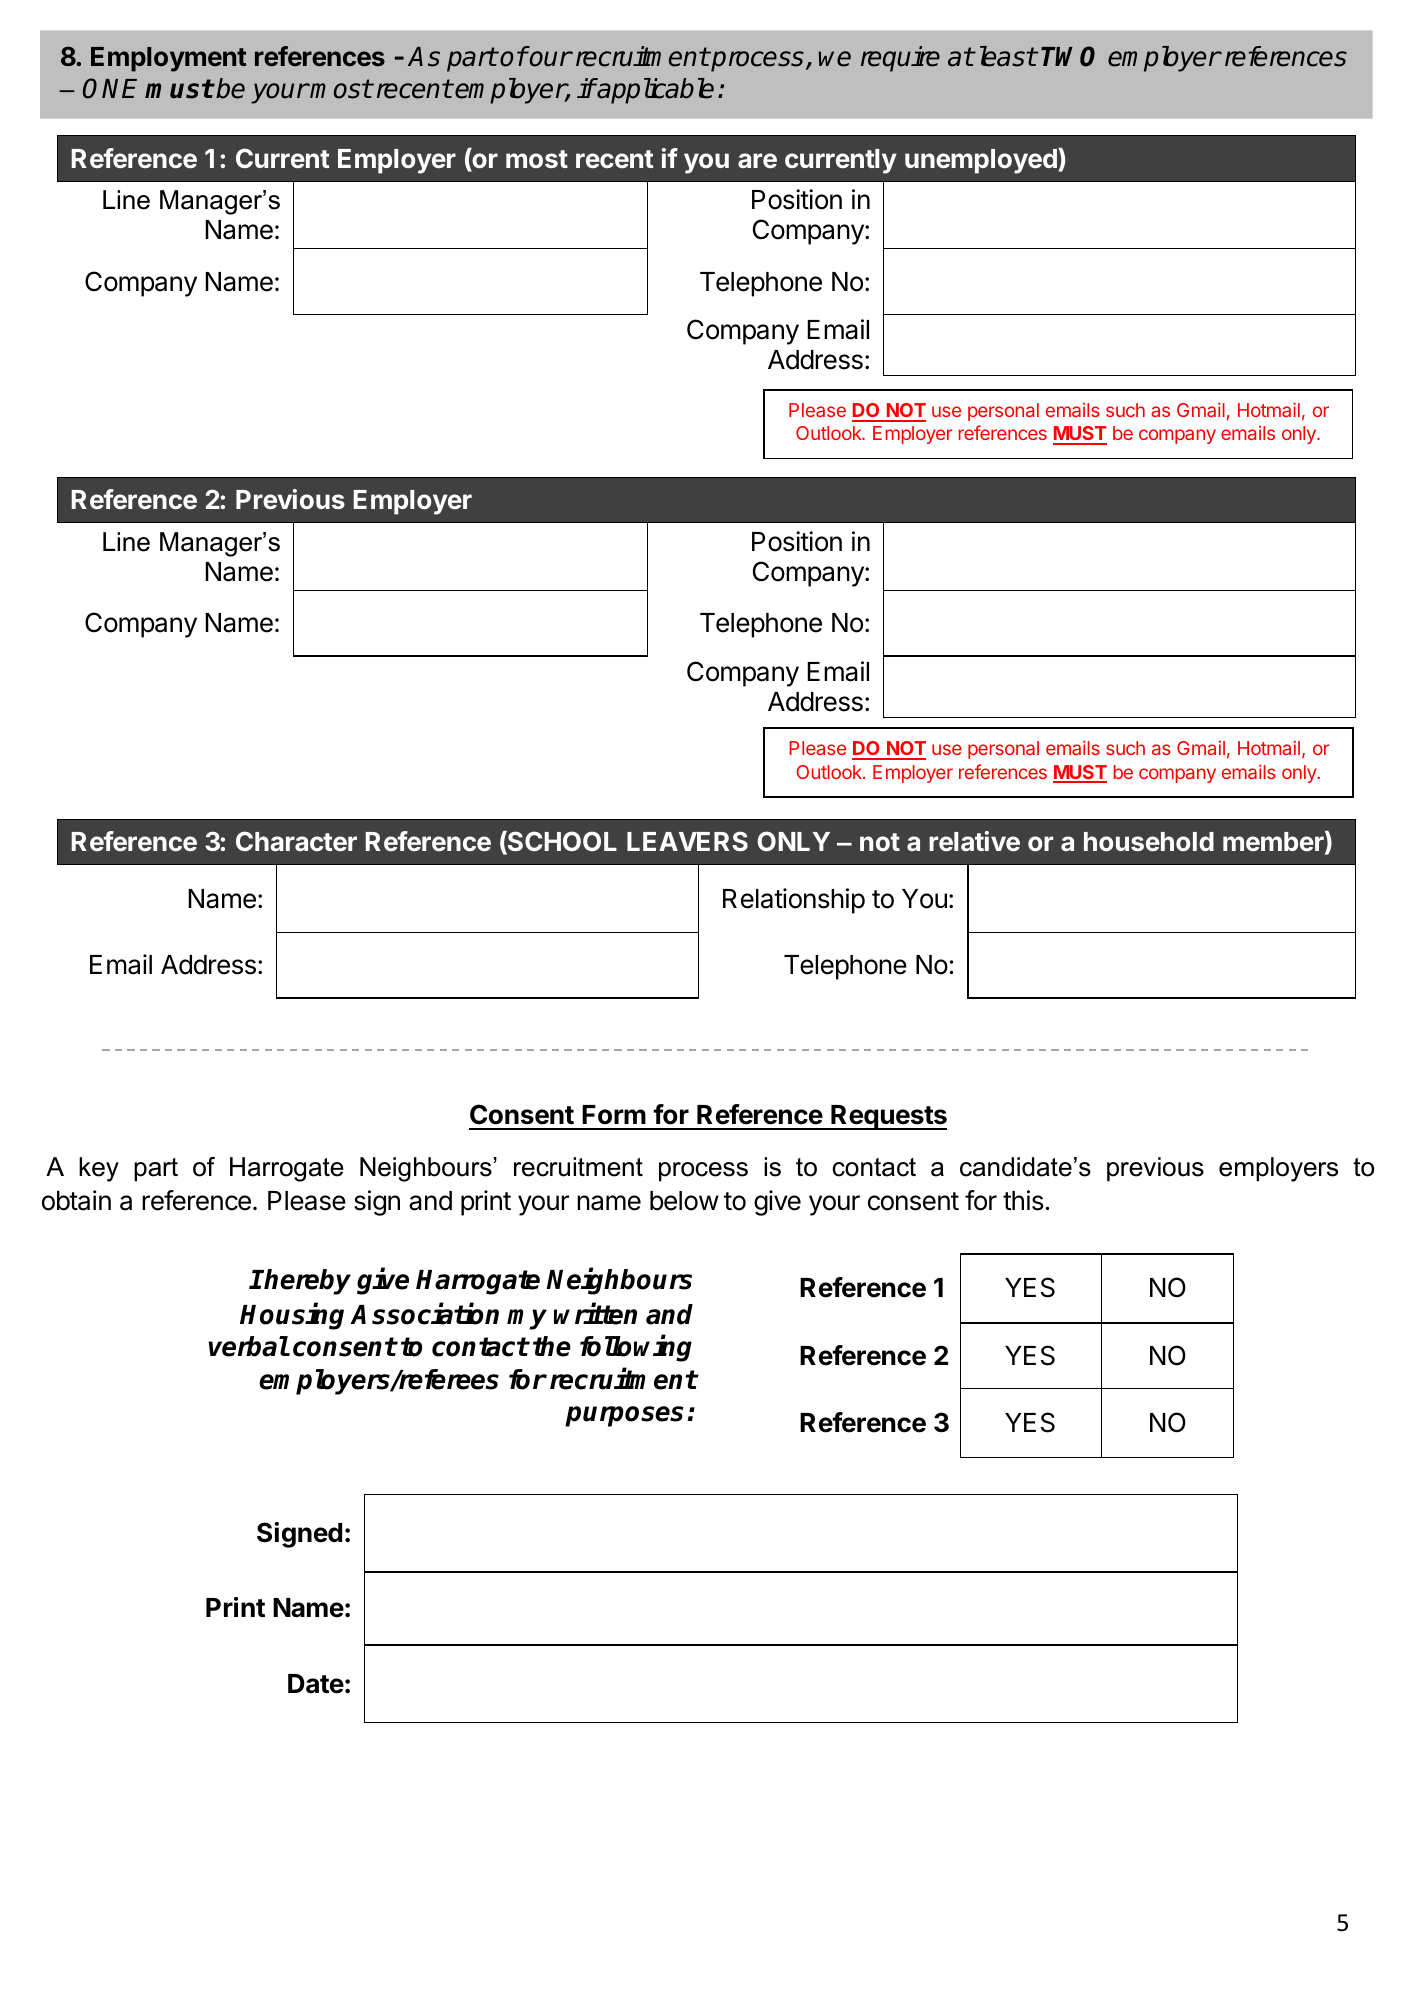 The image size is (1416, 2002). Describe the element at coordinates (1023, 1200) in the image. I see `this` at that location.
